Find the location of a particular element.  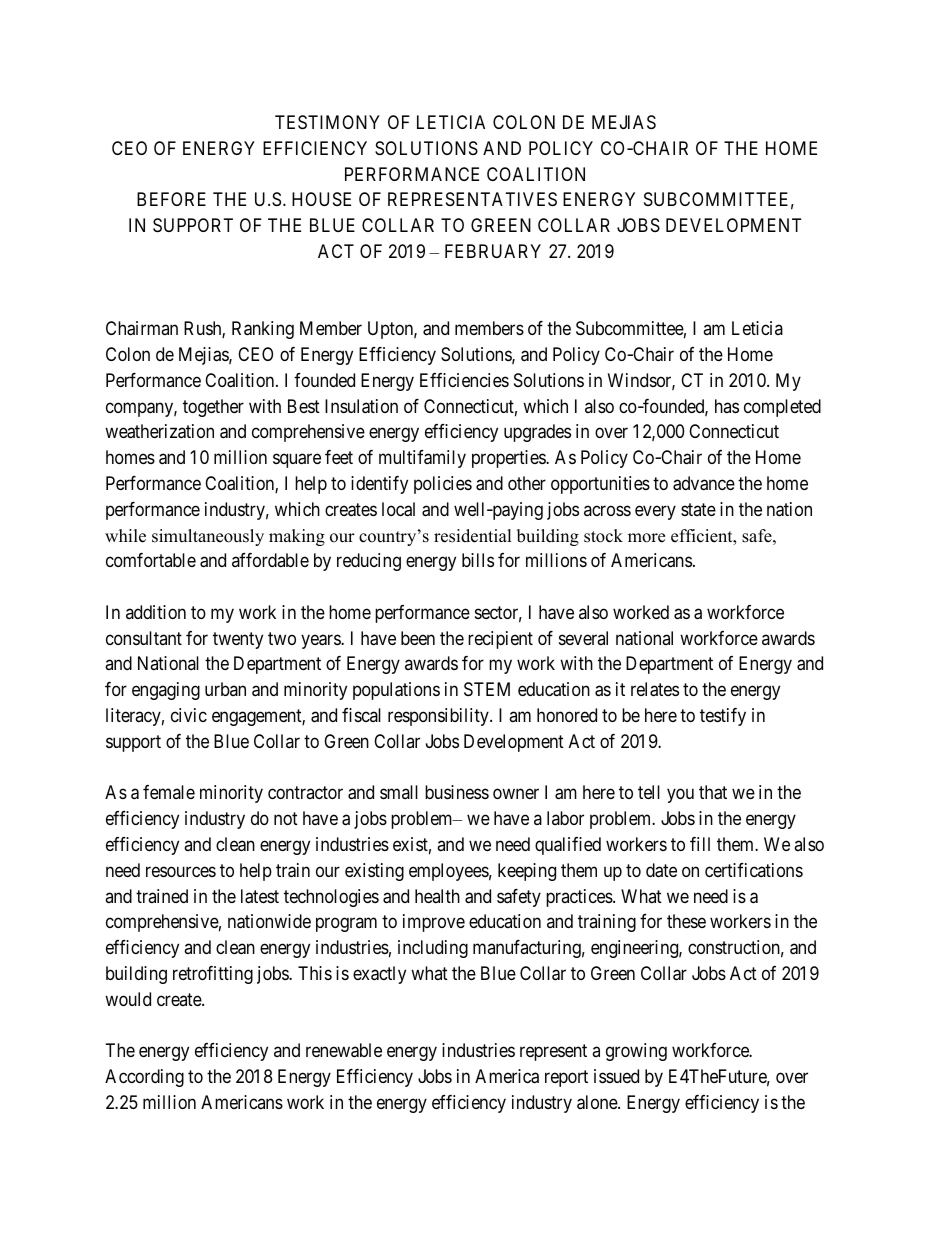

relates is located at coordinates (655, 689).
